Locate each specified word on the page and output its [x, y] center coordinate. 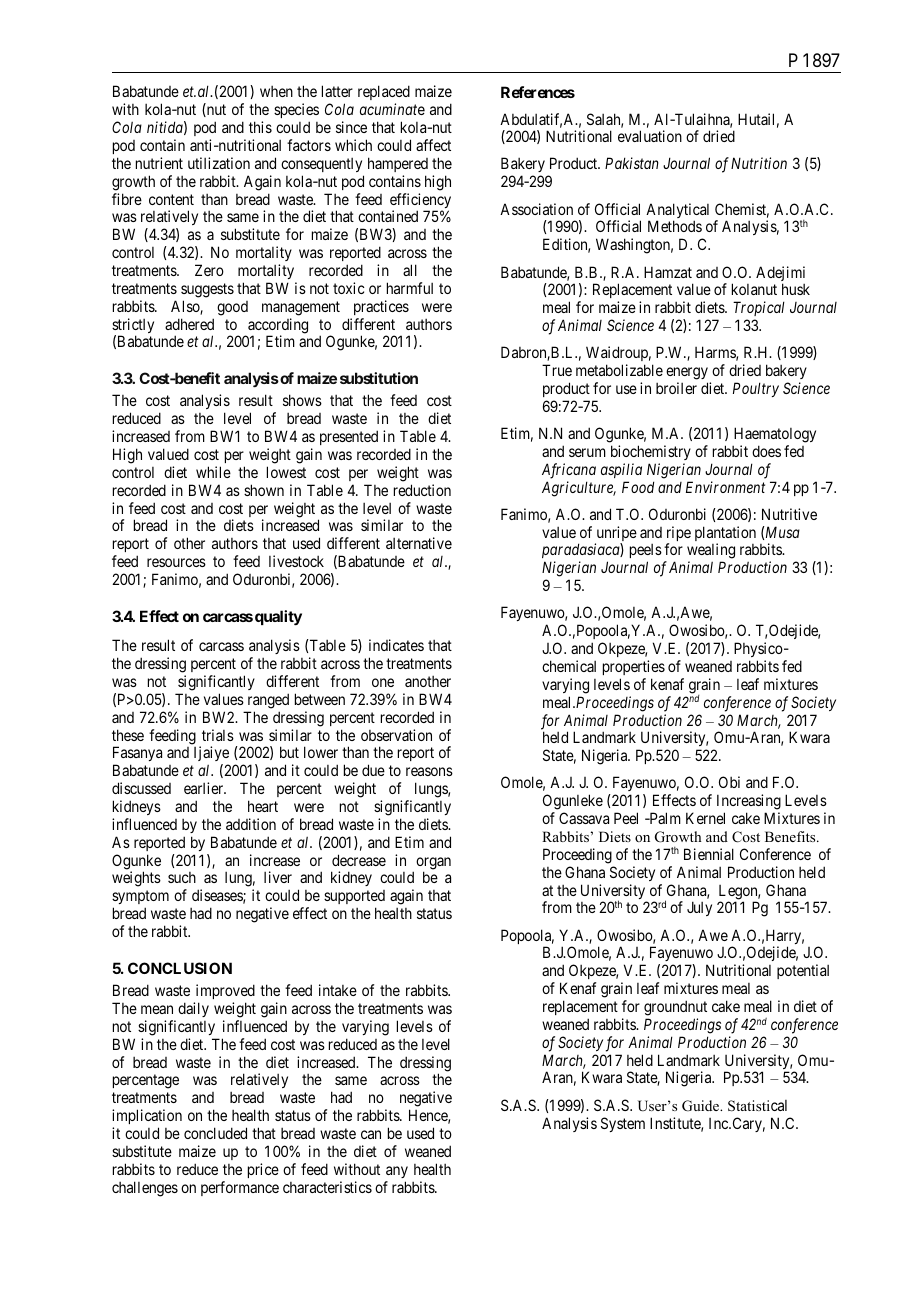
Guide [702, 1106]
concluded [215, 1133]
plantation [725, 535]
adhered [189, 324]
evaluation [650, 136]
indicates [396, 645]
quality [278, 618]
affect [433, 145]
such [182, 877]
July [699, 908]
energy [687, 373]
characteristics [327, 1187]
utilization [219, 163]
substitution [379, 378]
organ [433, 864]
